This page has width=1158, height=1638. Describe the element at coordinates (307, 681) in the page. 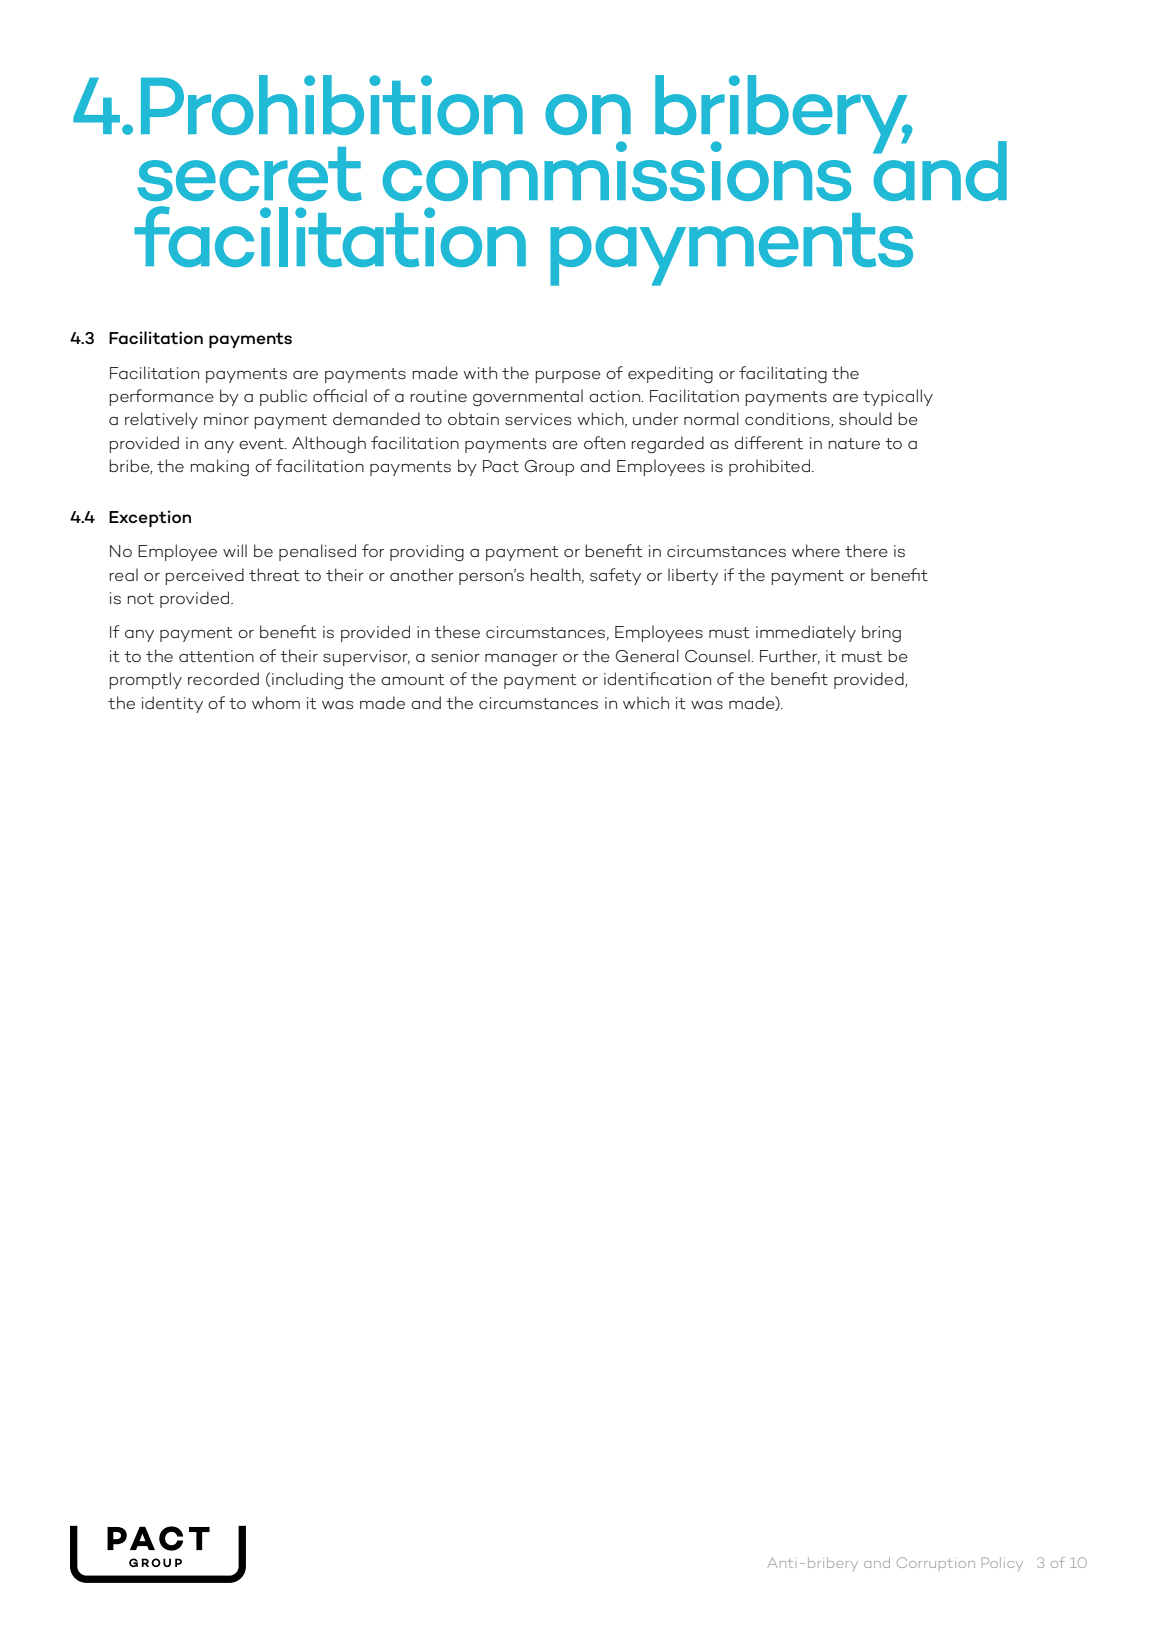

I see `including` at that location.
